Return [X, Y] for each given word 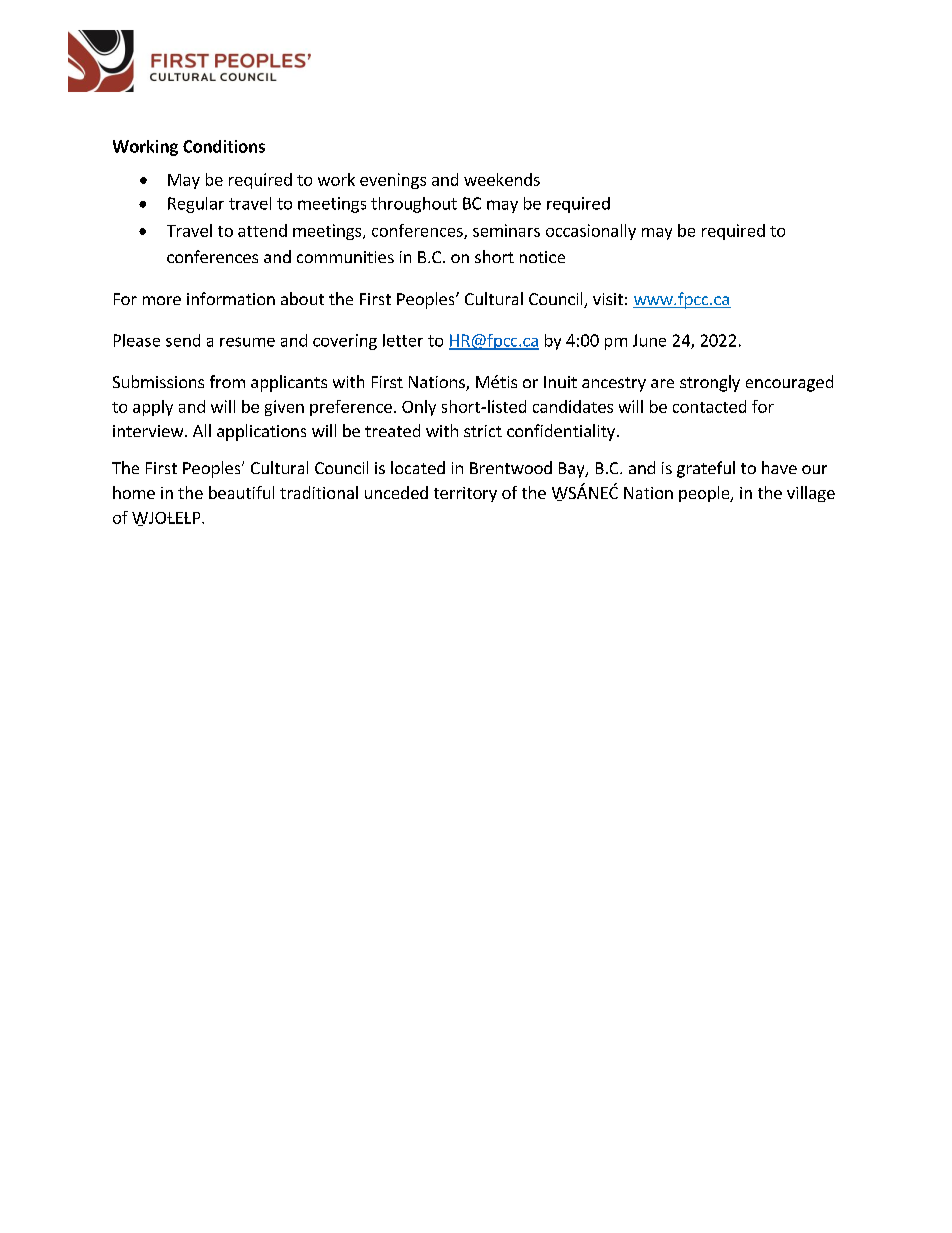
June [649, 340]
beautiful [241, 492]
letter [403, 340]
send [183, 340]
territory [465, 494]
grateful [706, 469]
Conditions [224, 146]
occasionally [591, 232]
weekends [502, 179]
